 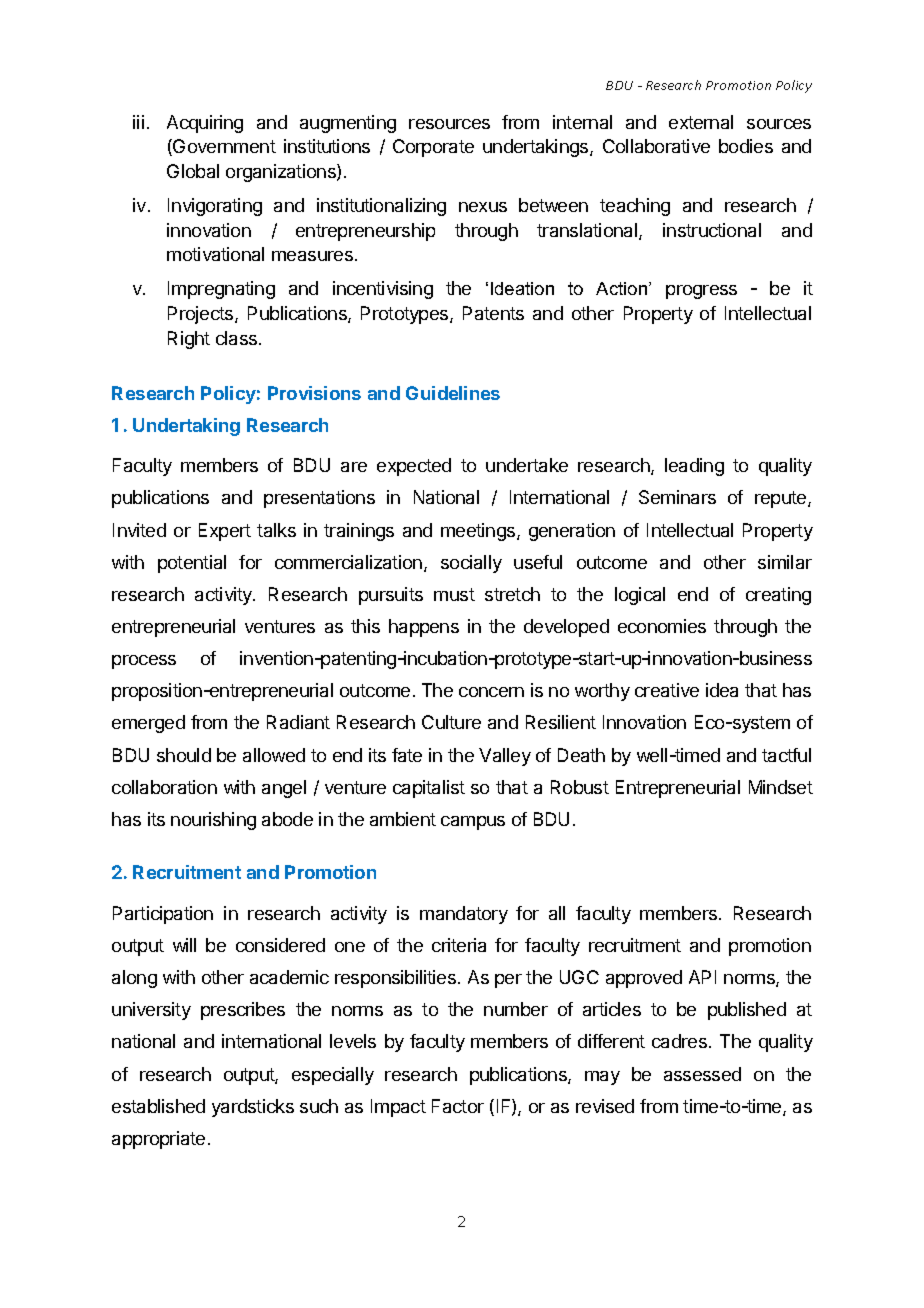 I want to click on Corporate, so click(x=433, y=148).
